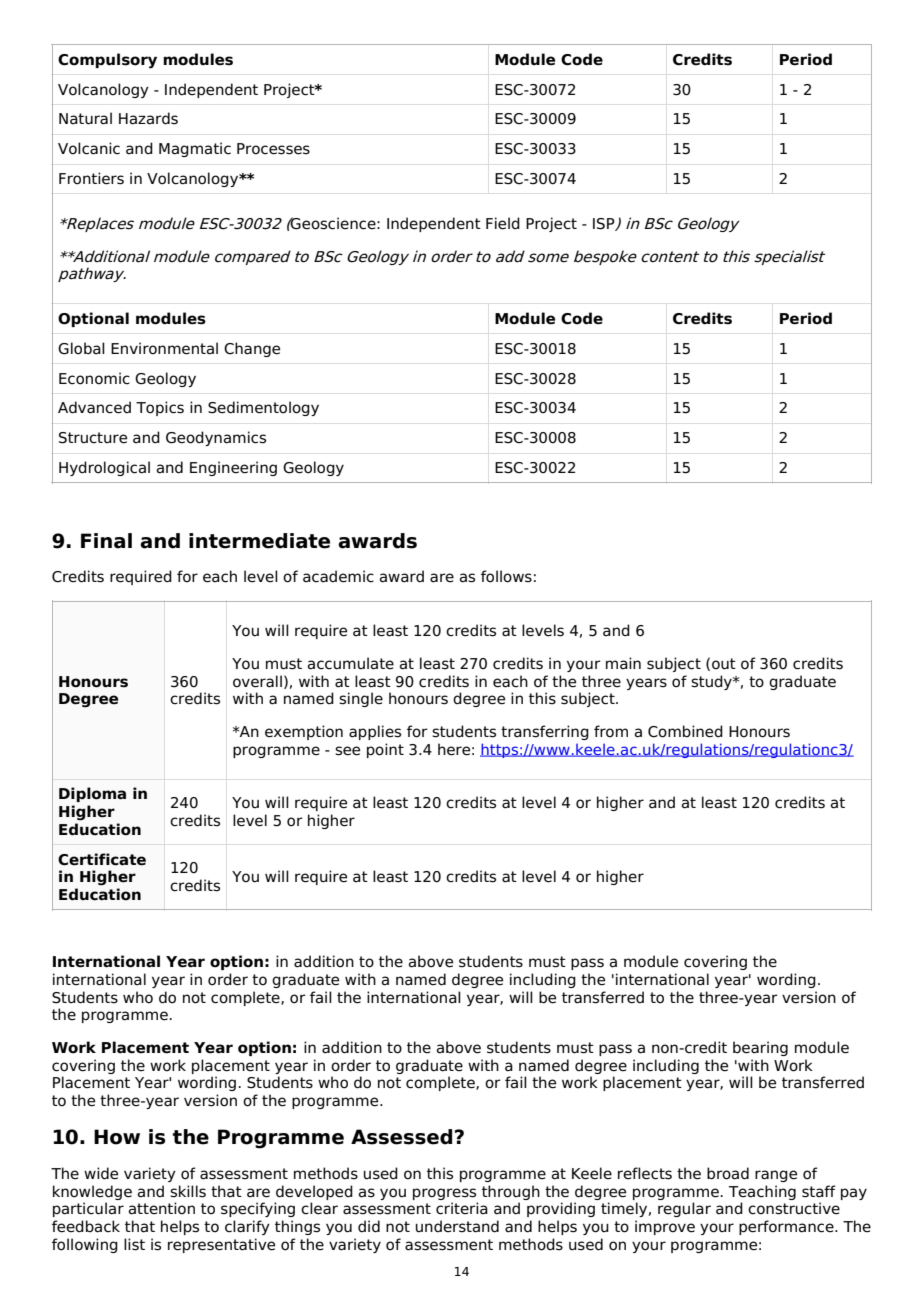 The width and height of the screenshot is (924, 1308). What do you see at coordinates (794, 1208) in the screenshot?
I see `constructive` at bounding box center [794, 1208].
